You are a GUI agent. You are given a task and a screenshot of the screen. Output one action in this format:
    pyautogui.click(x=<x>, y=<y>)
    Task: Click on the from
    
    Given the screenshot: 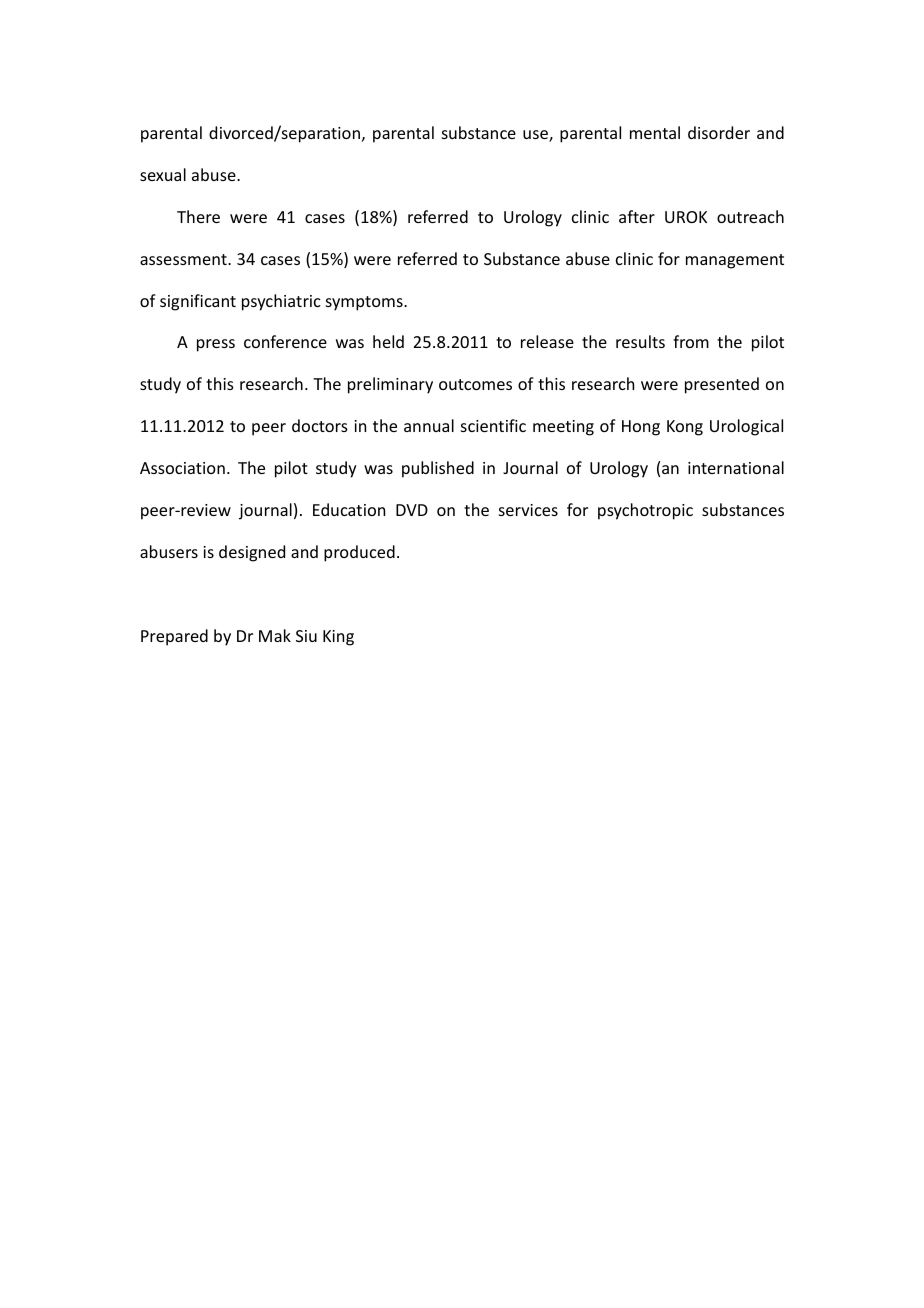 What is the action you would take?
    pyautogui.click(x=691, y=341)
